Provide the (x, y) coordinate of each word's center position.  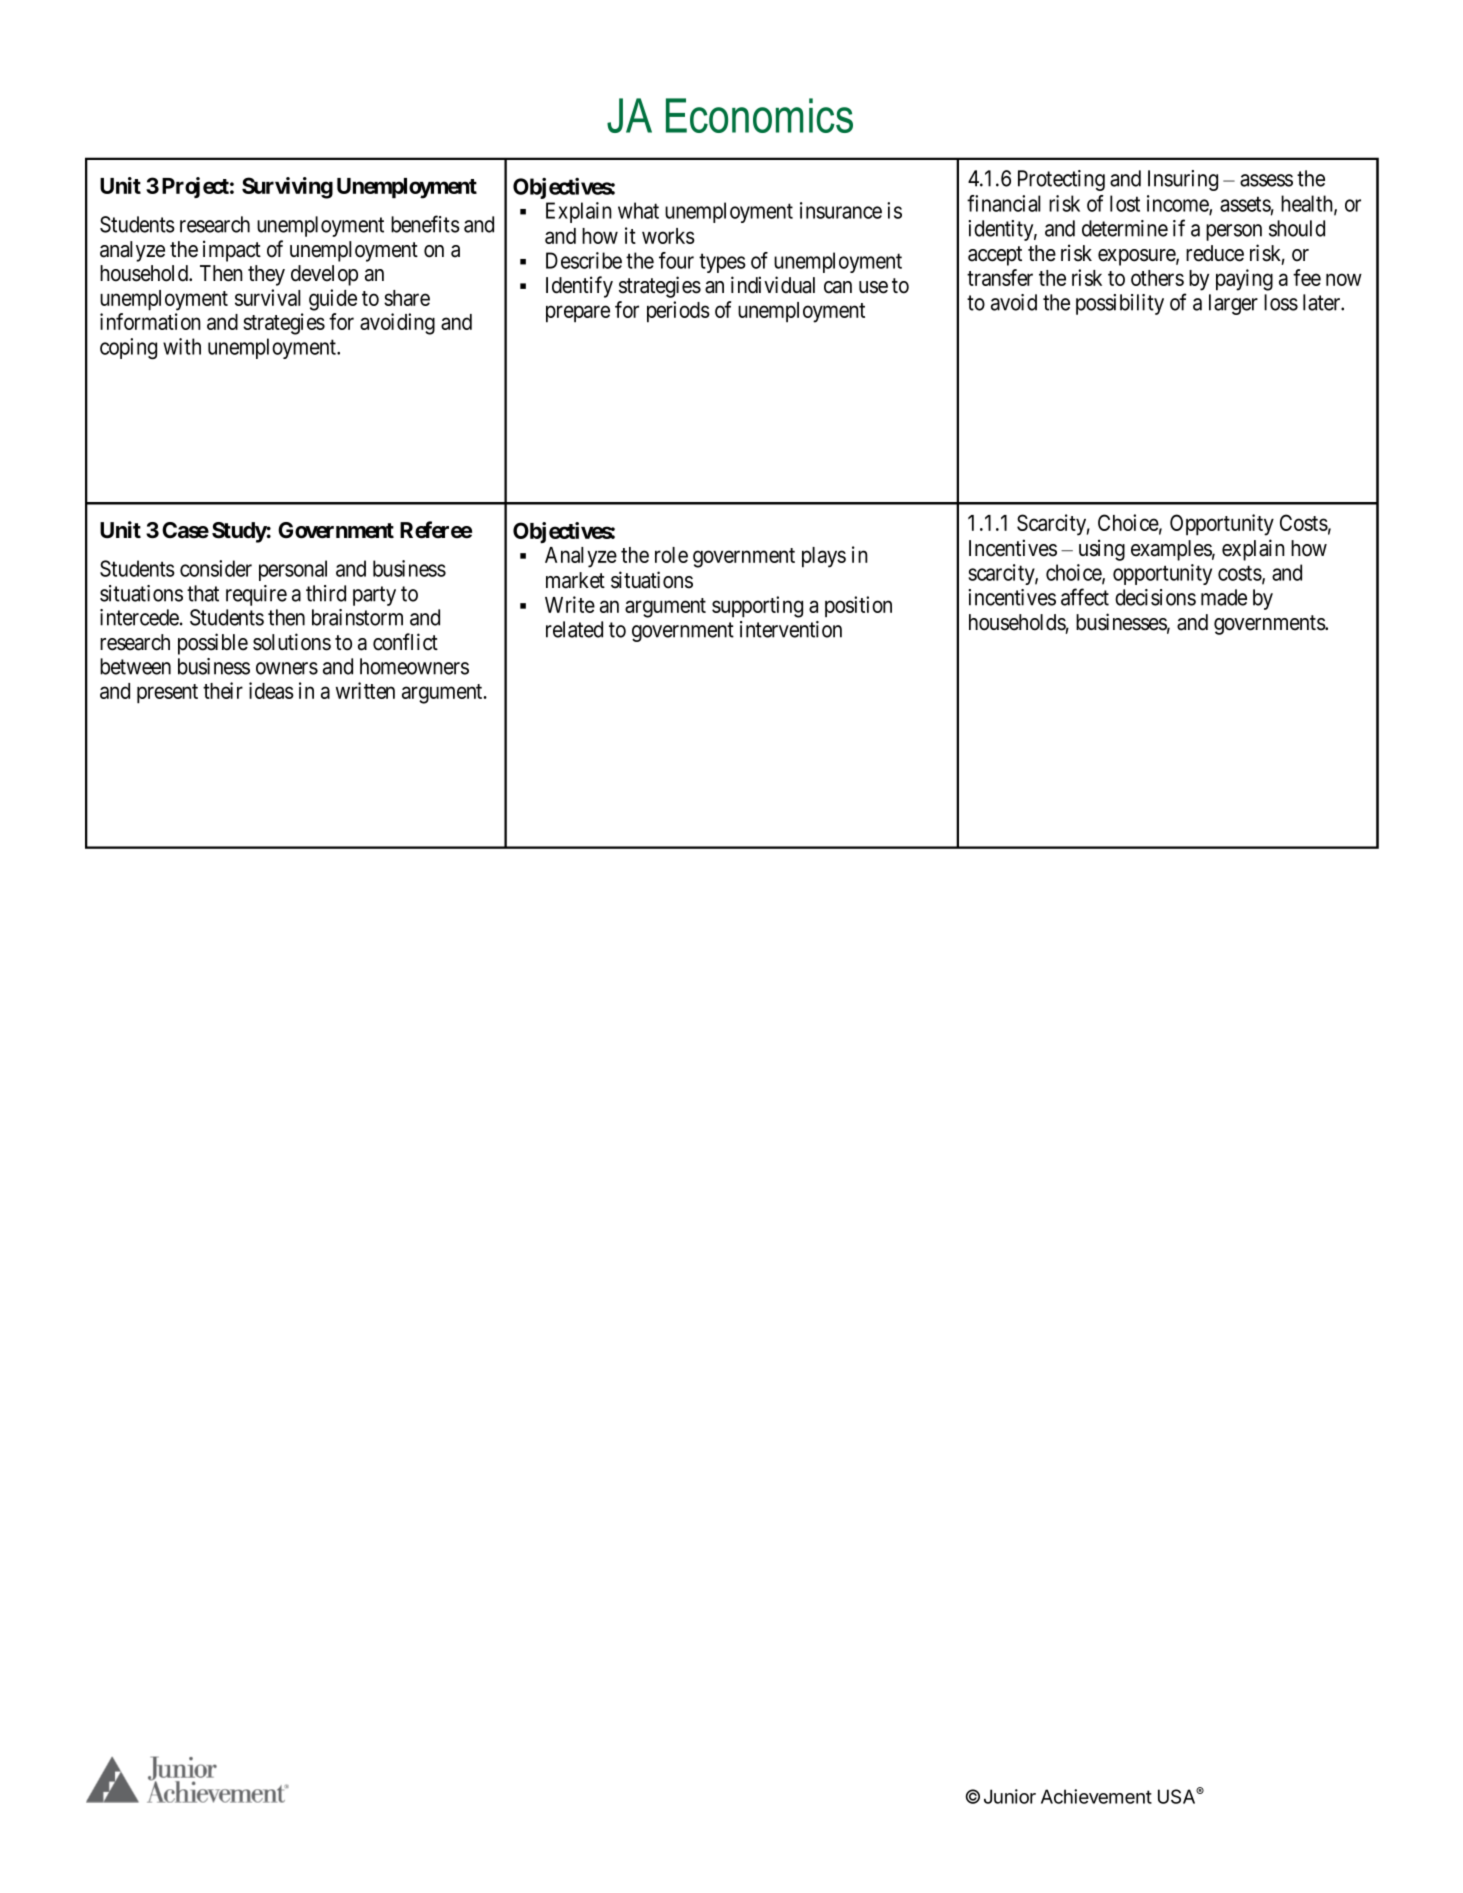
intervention (791, 629)
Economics (759, 115)
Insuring (1183, 180)
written (365, 690)
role (671, 555)
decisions (1155, 597)
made (1224, 597)
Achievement (1096, 1796)
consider (216, 568)
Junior (1010, 1796)
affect (1085, 597)
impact (232, 251)
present (167, 694)
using (1102, 550)
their (223, 690)
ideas (271, 690)
